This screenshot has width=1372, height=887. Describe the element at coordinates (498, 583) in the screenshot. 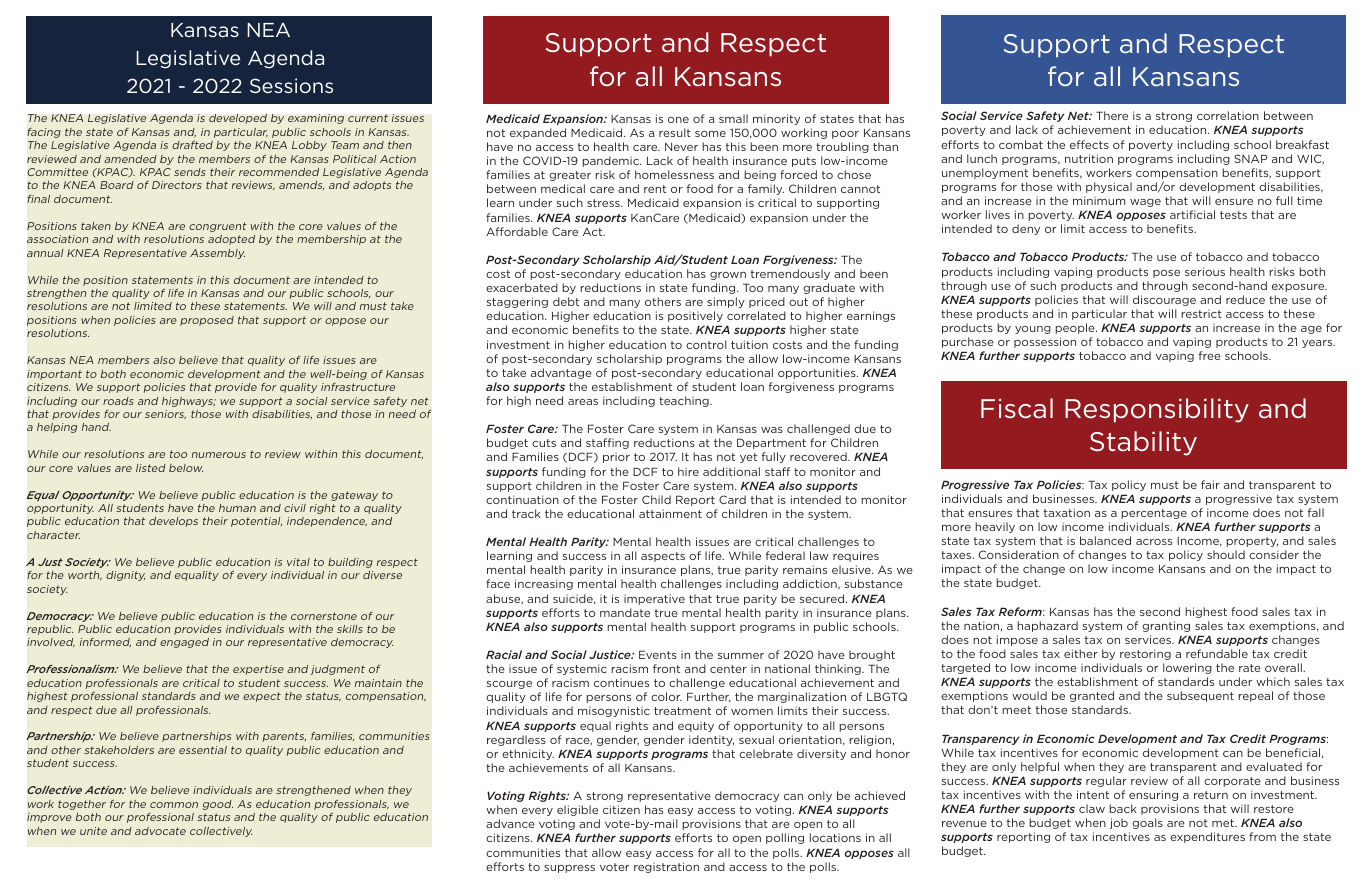

I see `face` at that location.
